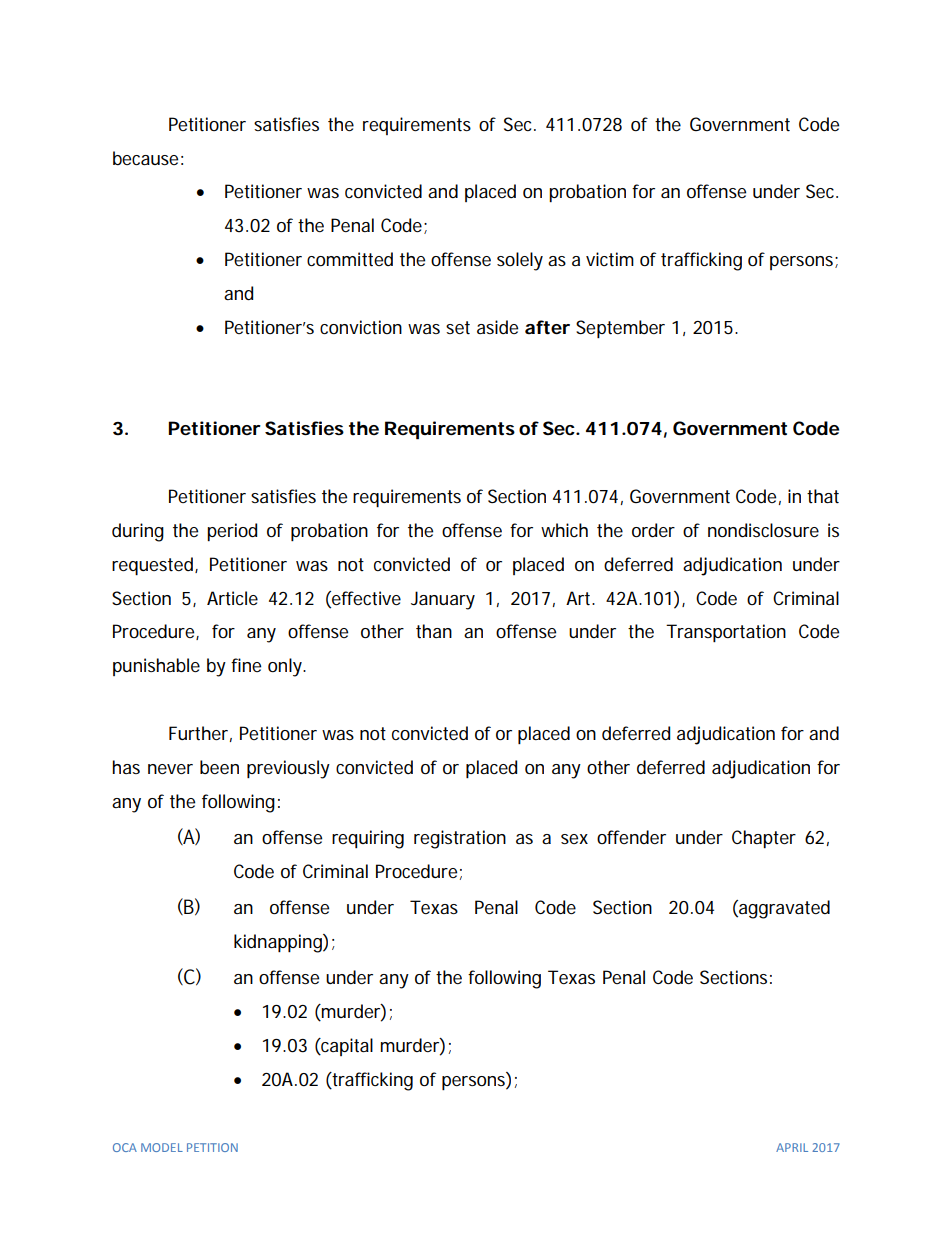  I want to click on APRIL, so click(792, 1147).
